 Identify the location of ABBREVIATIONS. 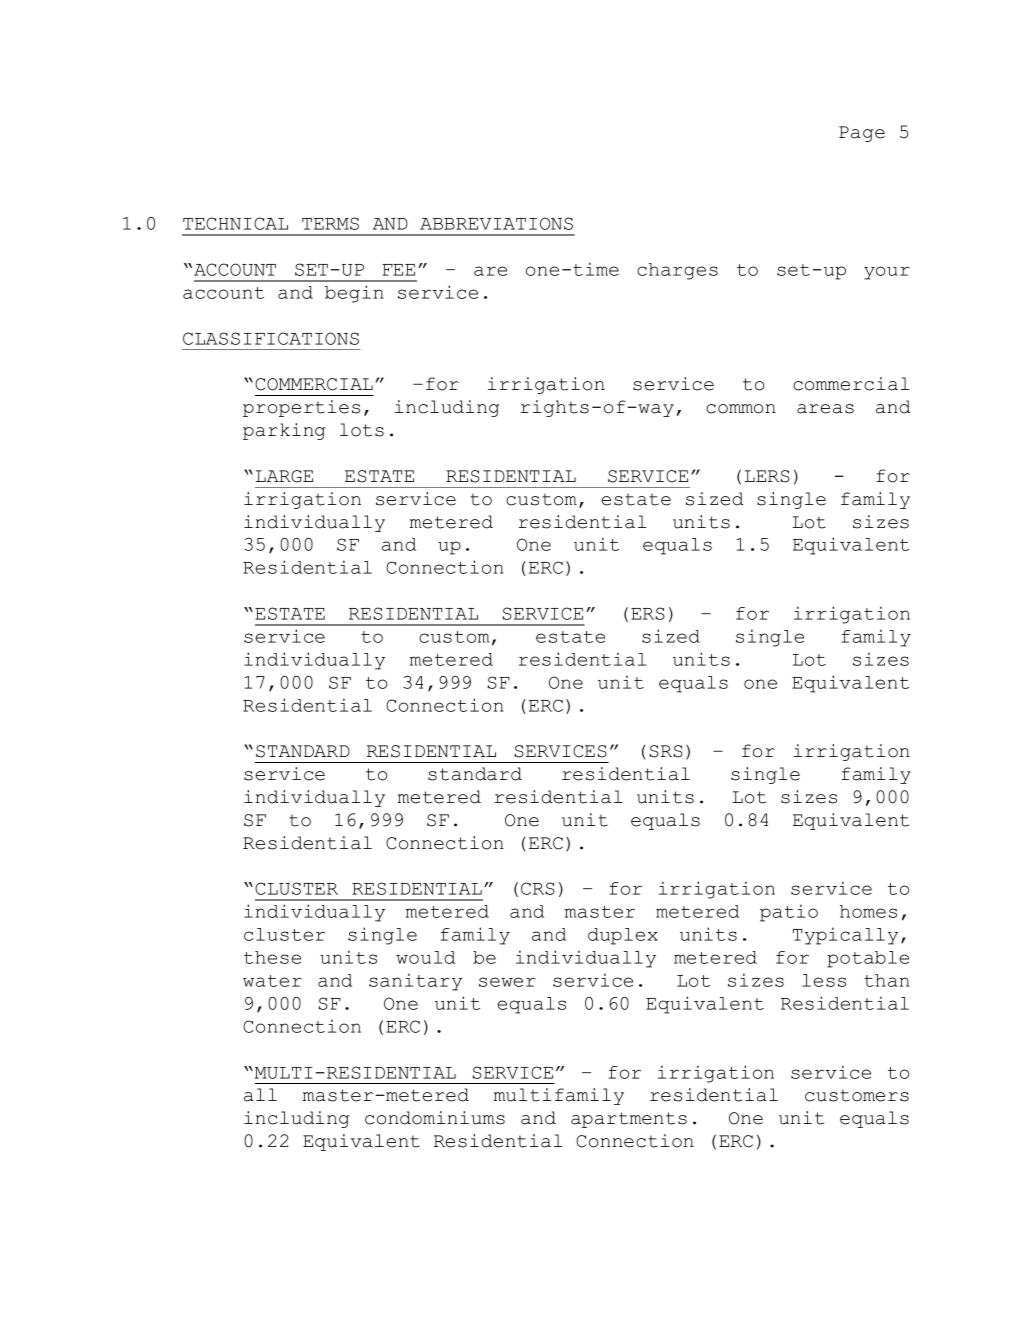
(496, 223).
